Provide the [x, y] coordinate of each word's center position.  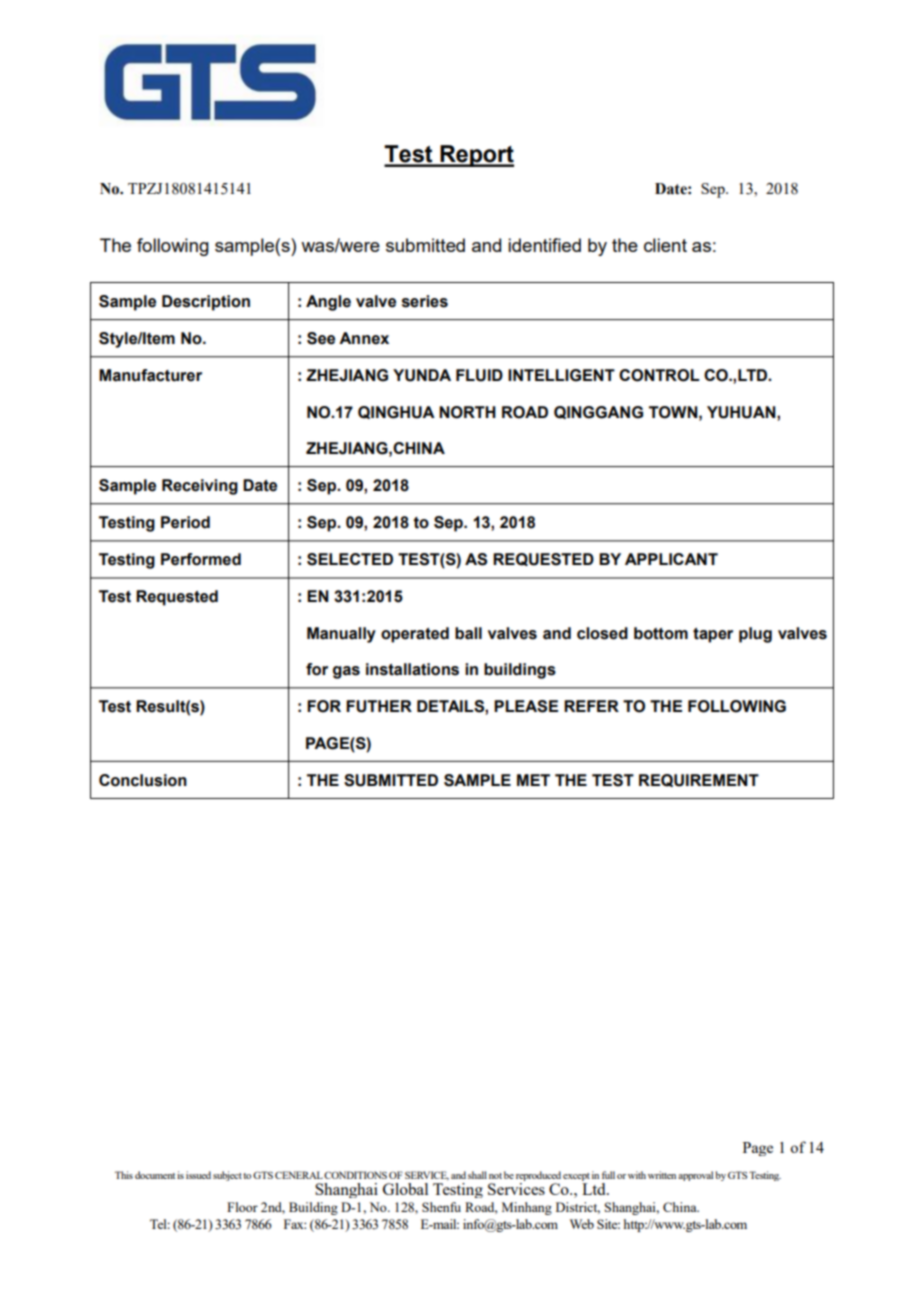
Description [206, 303]
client [665, 245]
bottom [661, 633]
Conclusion [143, 780]
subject [227, 1176]
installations [412, 669]
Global [405, 1189]
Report [476, 156]
